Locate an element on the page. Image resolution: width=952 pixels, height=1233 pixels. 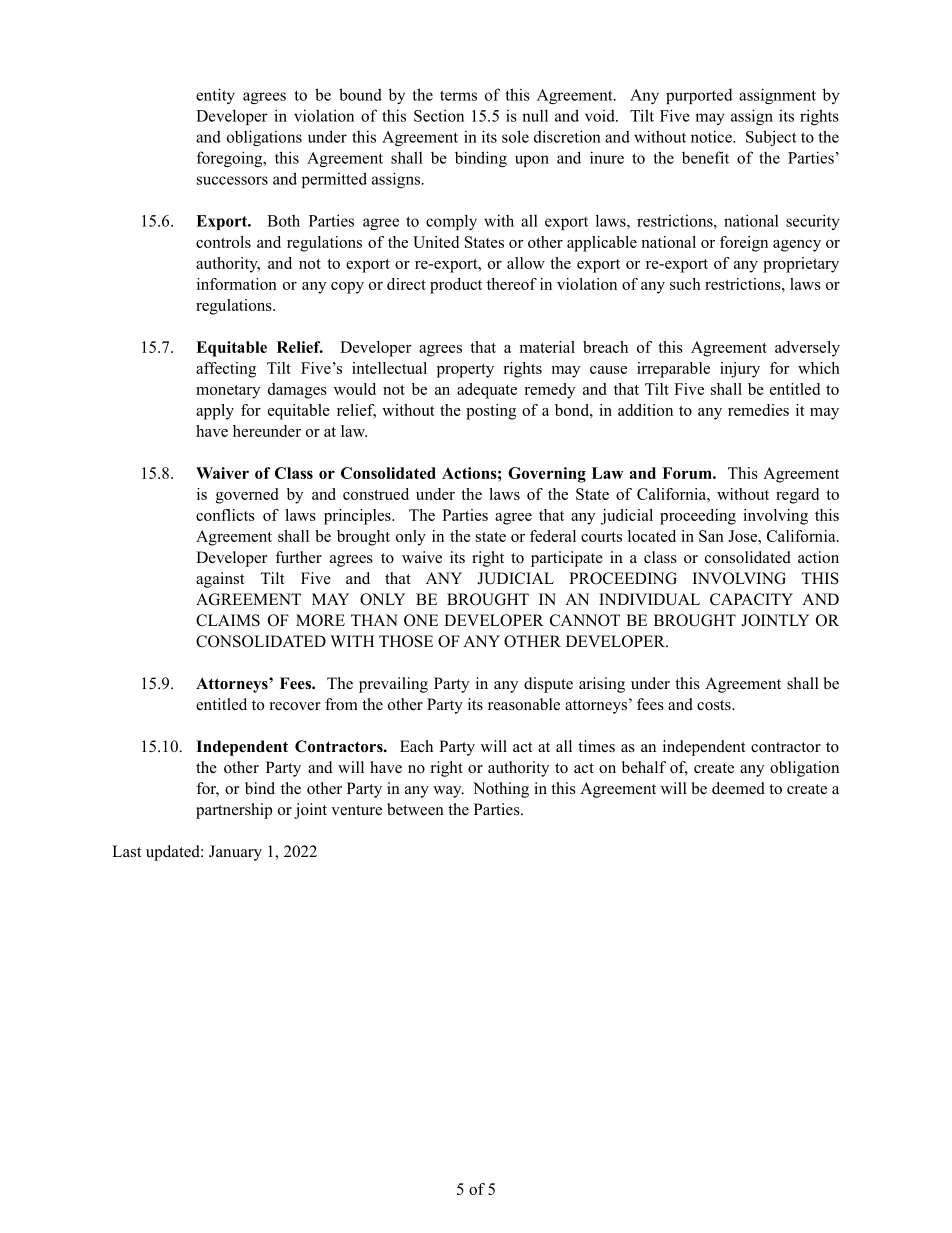
CAPACITY is located at coordinates (751, 599).
